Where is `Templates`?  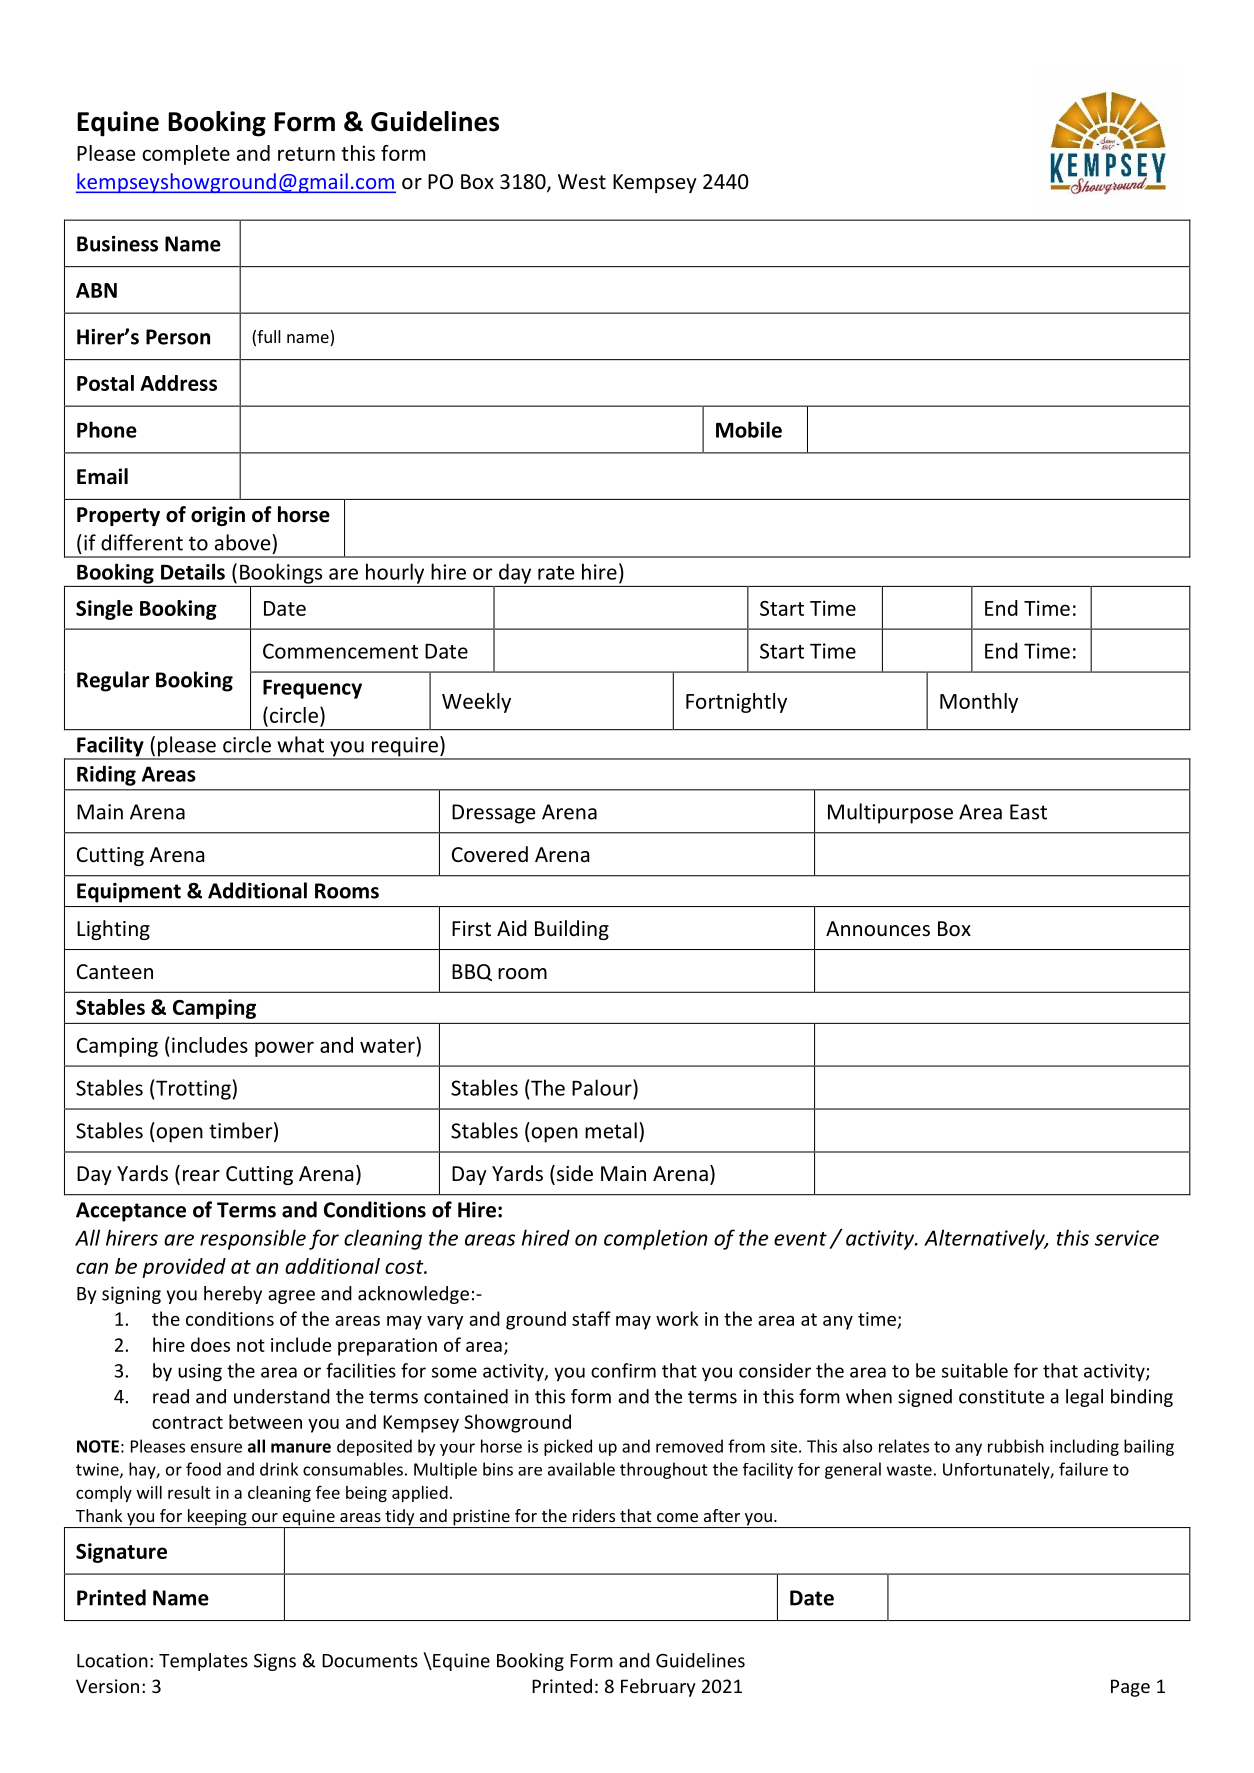 Templates is located at coordinates (203, 1662).
